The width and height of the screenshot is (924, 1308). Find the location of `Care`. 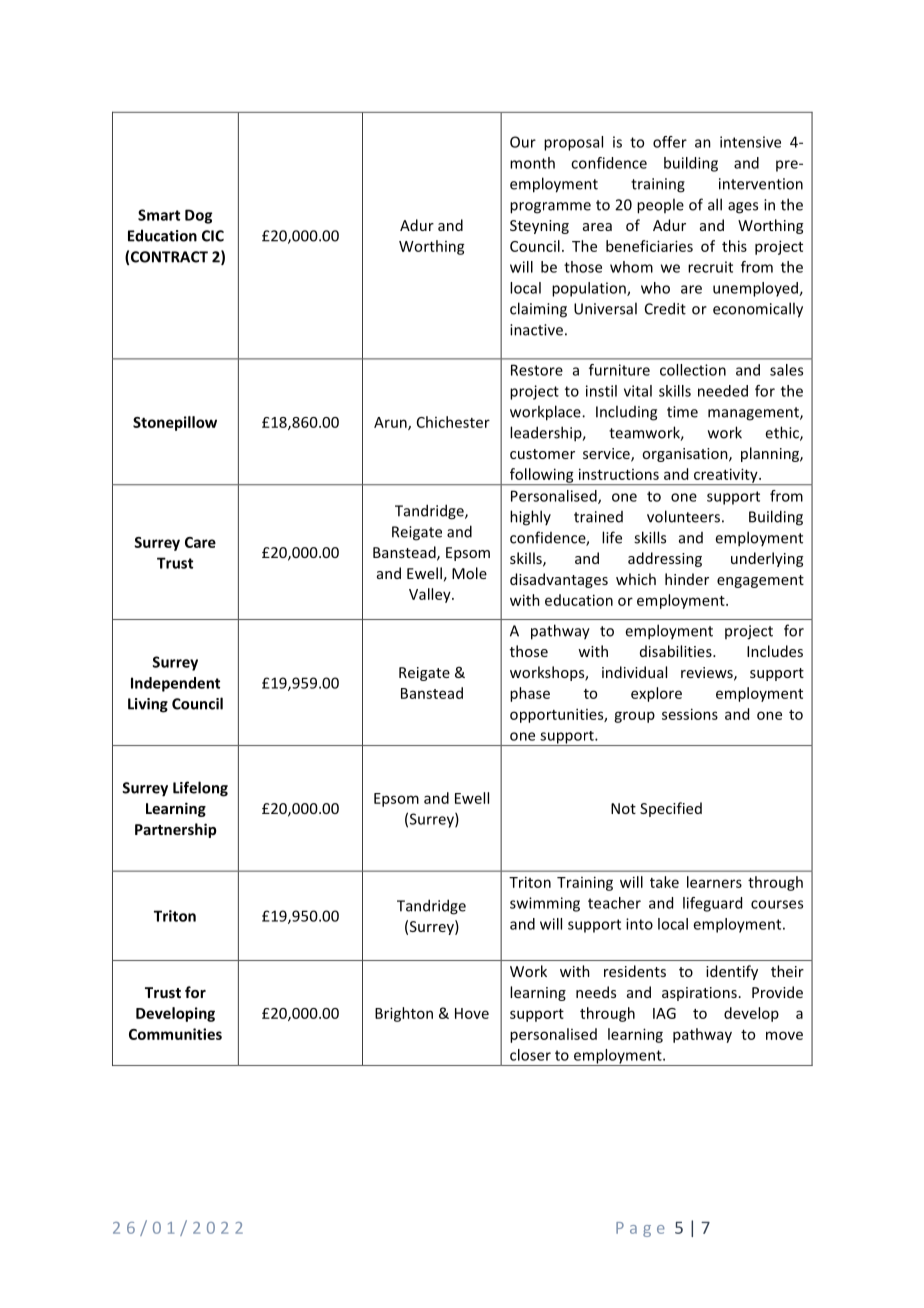

Care is located at coordinates (200, 542).
